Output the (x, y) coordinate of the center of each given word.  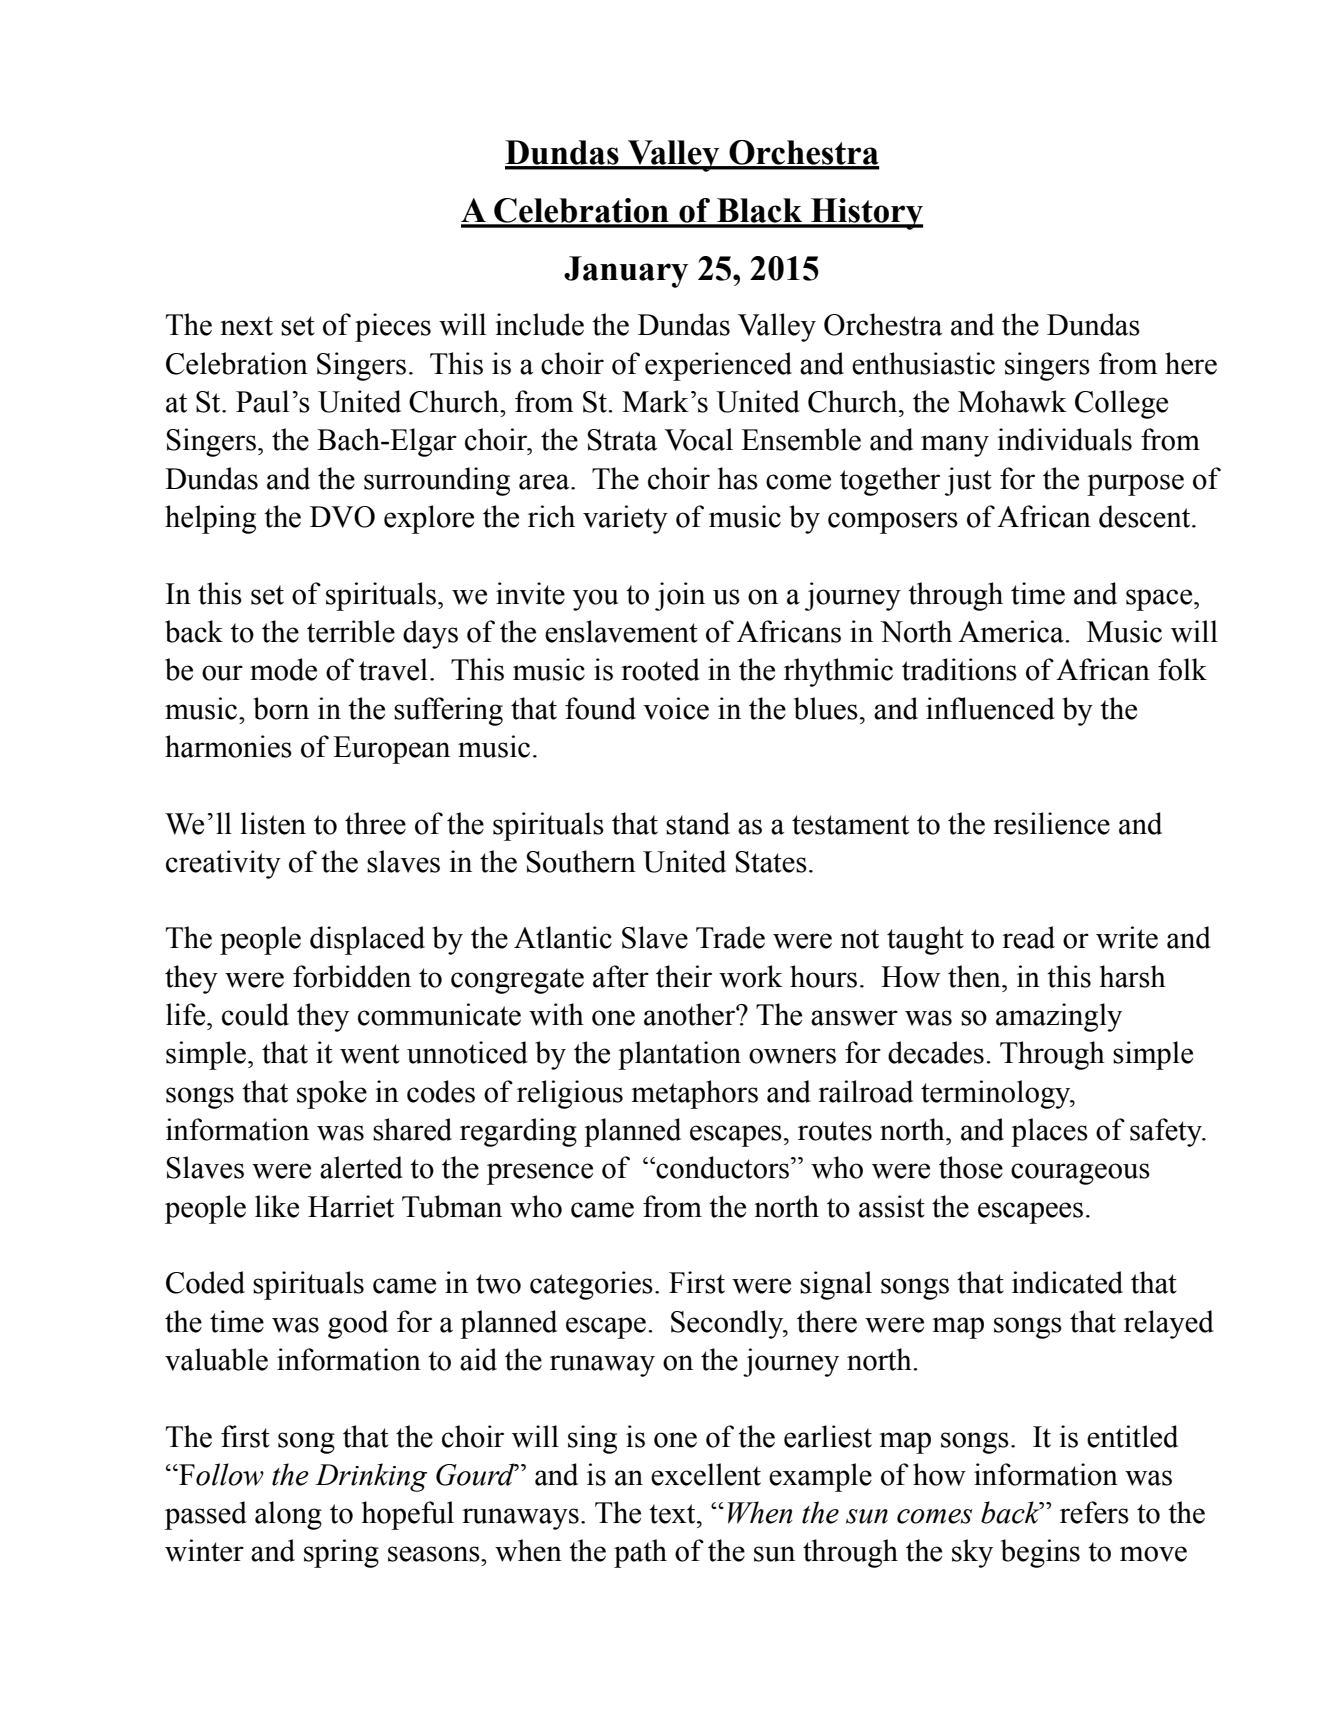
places (1049, 1132)
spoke (332, 1094)
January (626, 272)
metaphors (694, 1094)
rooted (660, 669)
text (673, 1514)
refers (1094, 1512)
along (288, 1515)
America (1012, 631)
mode (283, 669)
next (246, 326)
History (866, 214)
